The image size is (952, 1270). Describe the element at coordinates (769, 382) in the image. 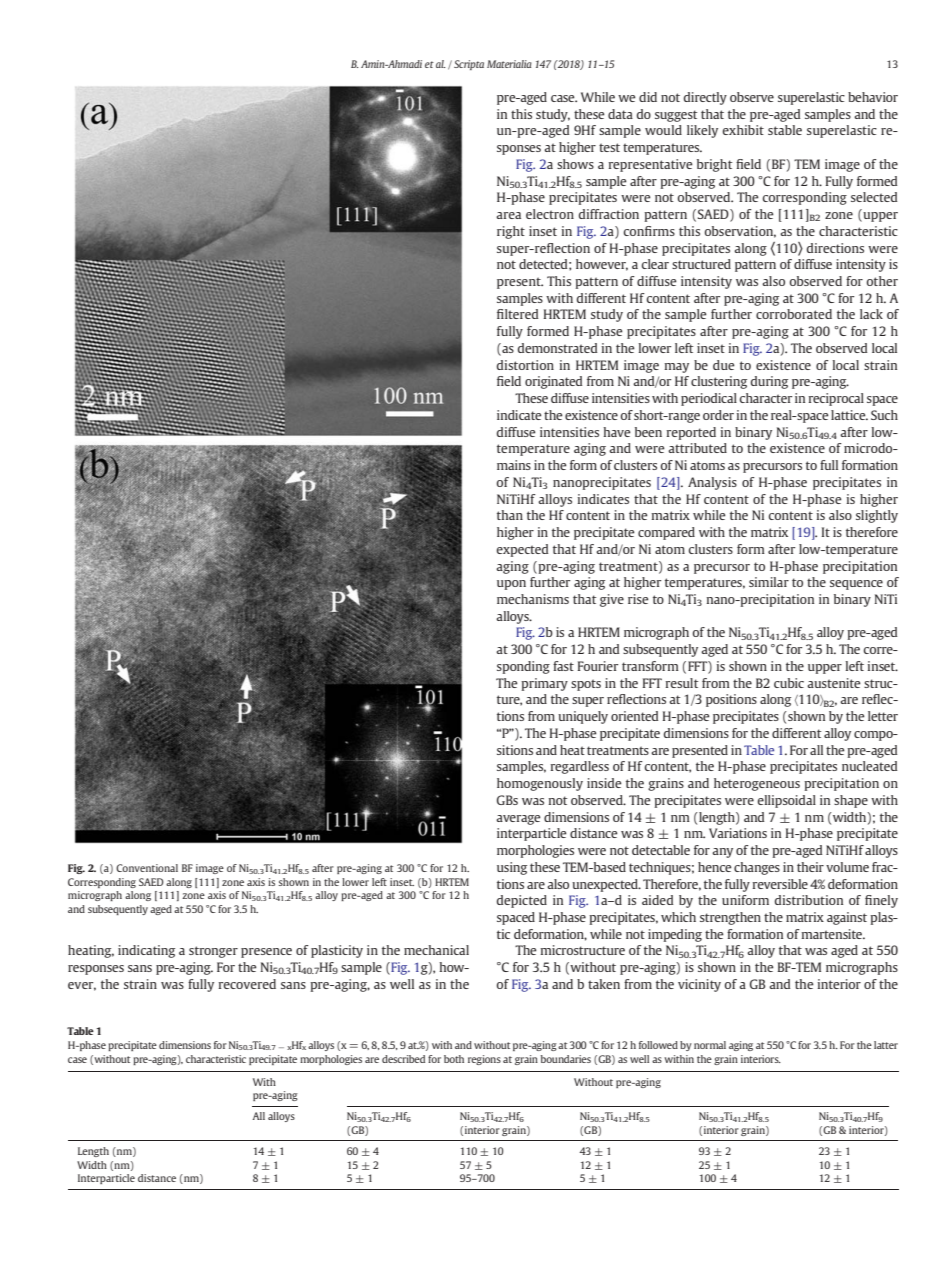

I see `during` at that location.
